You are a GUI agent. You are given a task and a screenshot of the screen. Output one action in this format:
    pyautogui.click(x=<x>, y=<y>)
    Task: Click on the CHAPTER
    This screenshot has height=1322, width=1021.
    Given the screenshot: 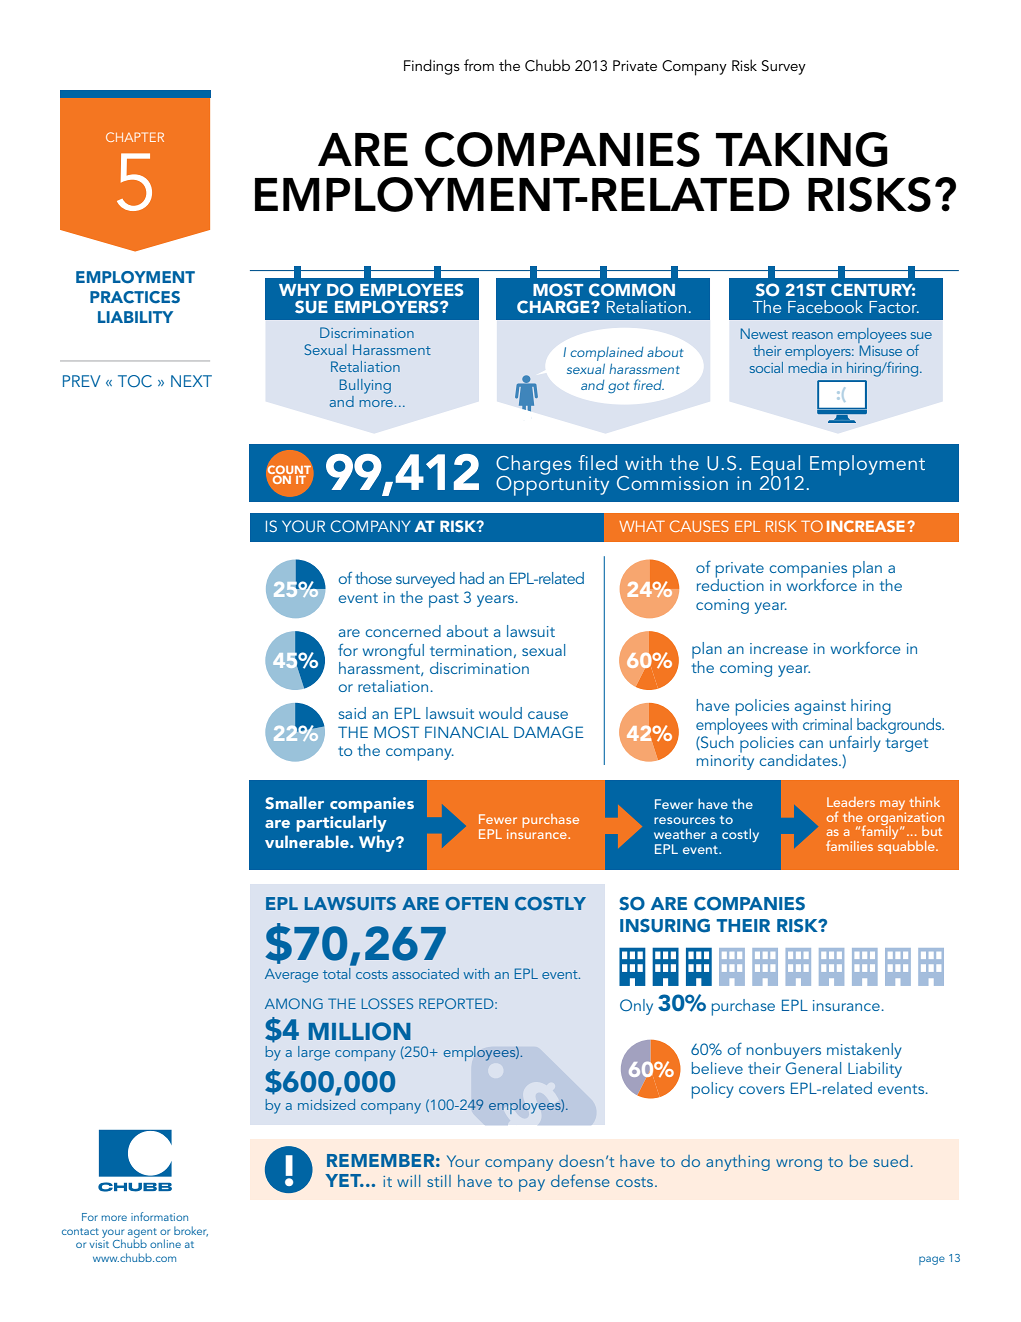 What is the action you would take?
    pyautogui.click(x=135, y=137)
